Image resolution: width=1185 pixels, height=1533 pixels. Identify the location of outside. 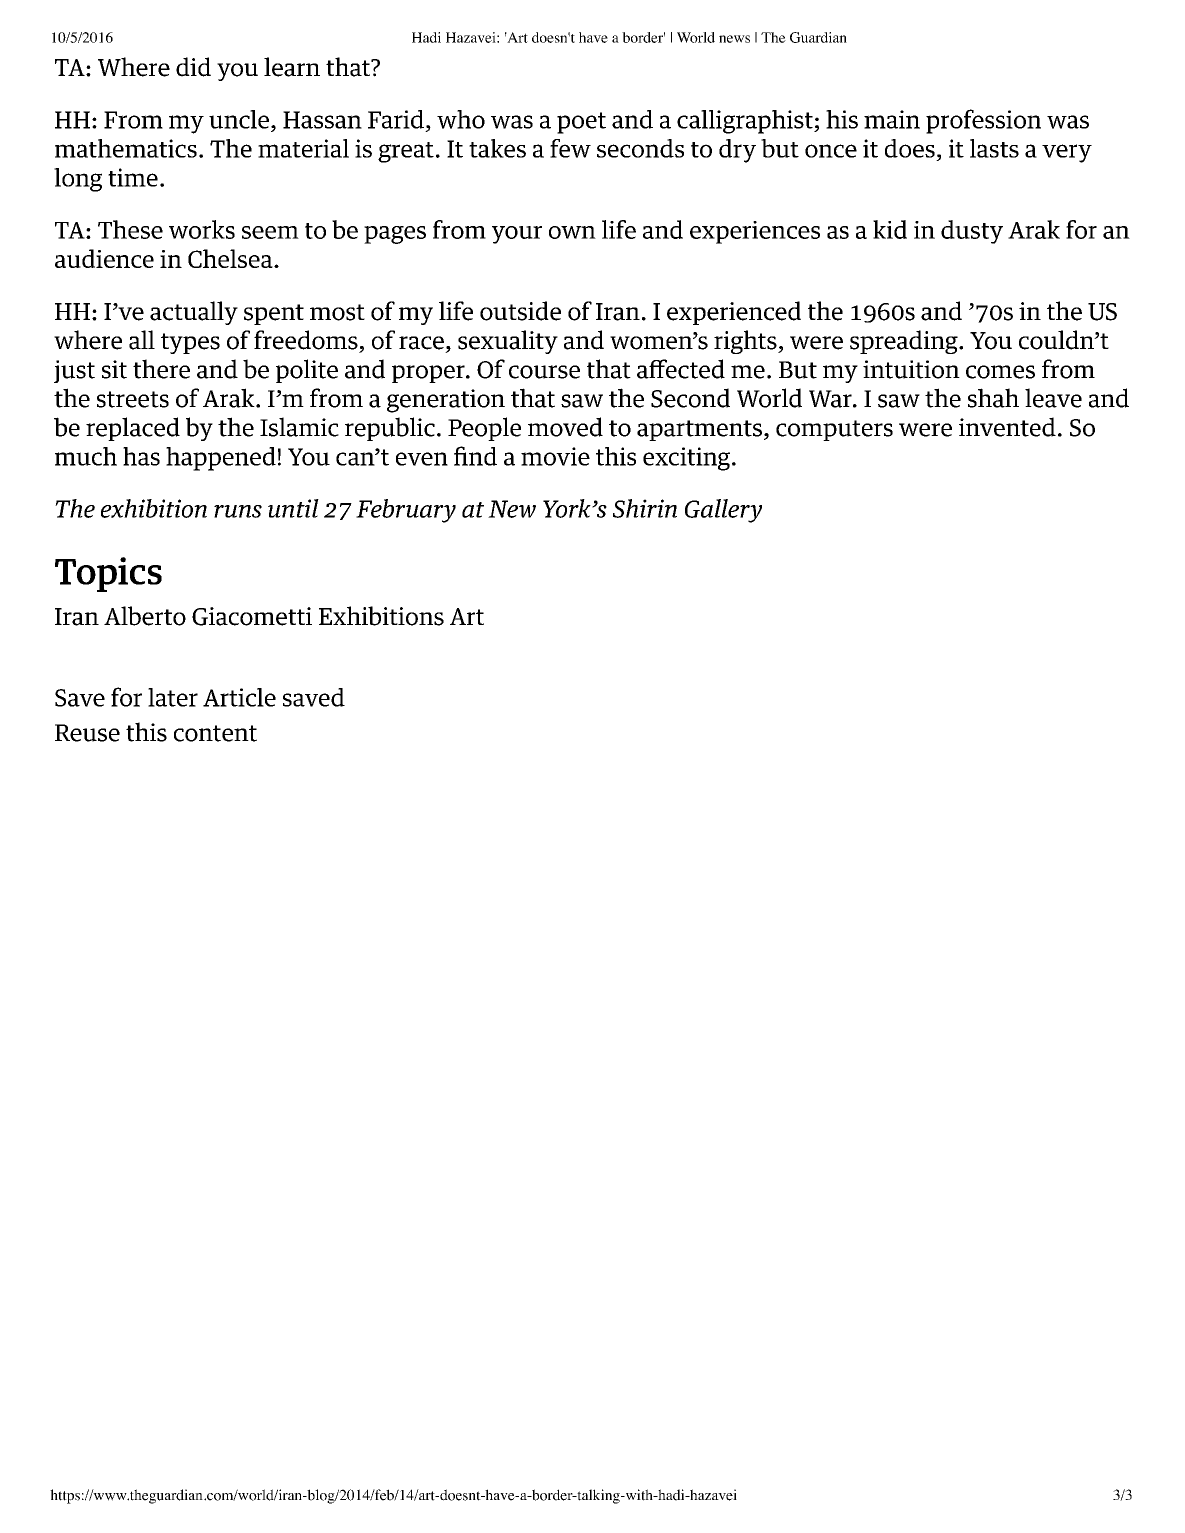
(520, 311).
